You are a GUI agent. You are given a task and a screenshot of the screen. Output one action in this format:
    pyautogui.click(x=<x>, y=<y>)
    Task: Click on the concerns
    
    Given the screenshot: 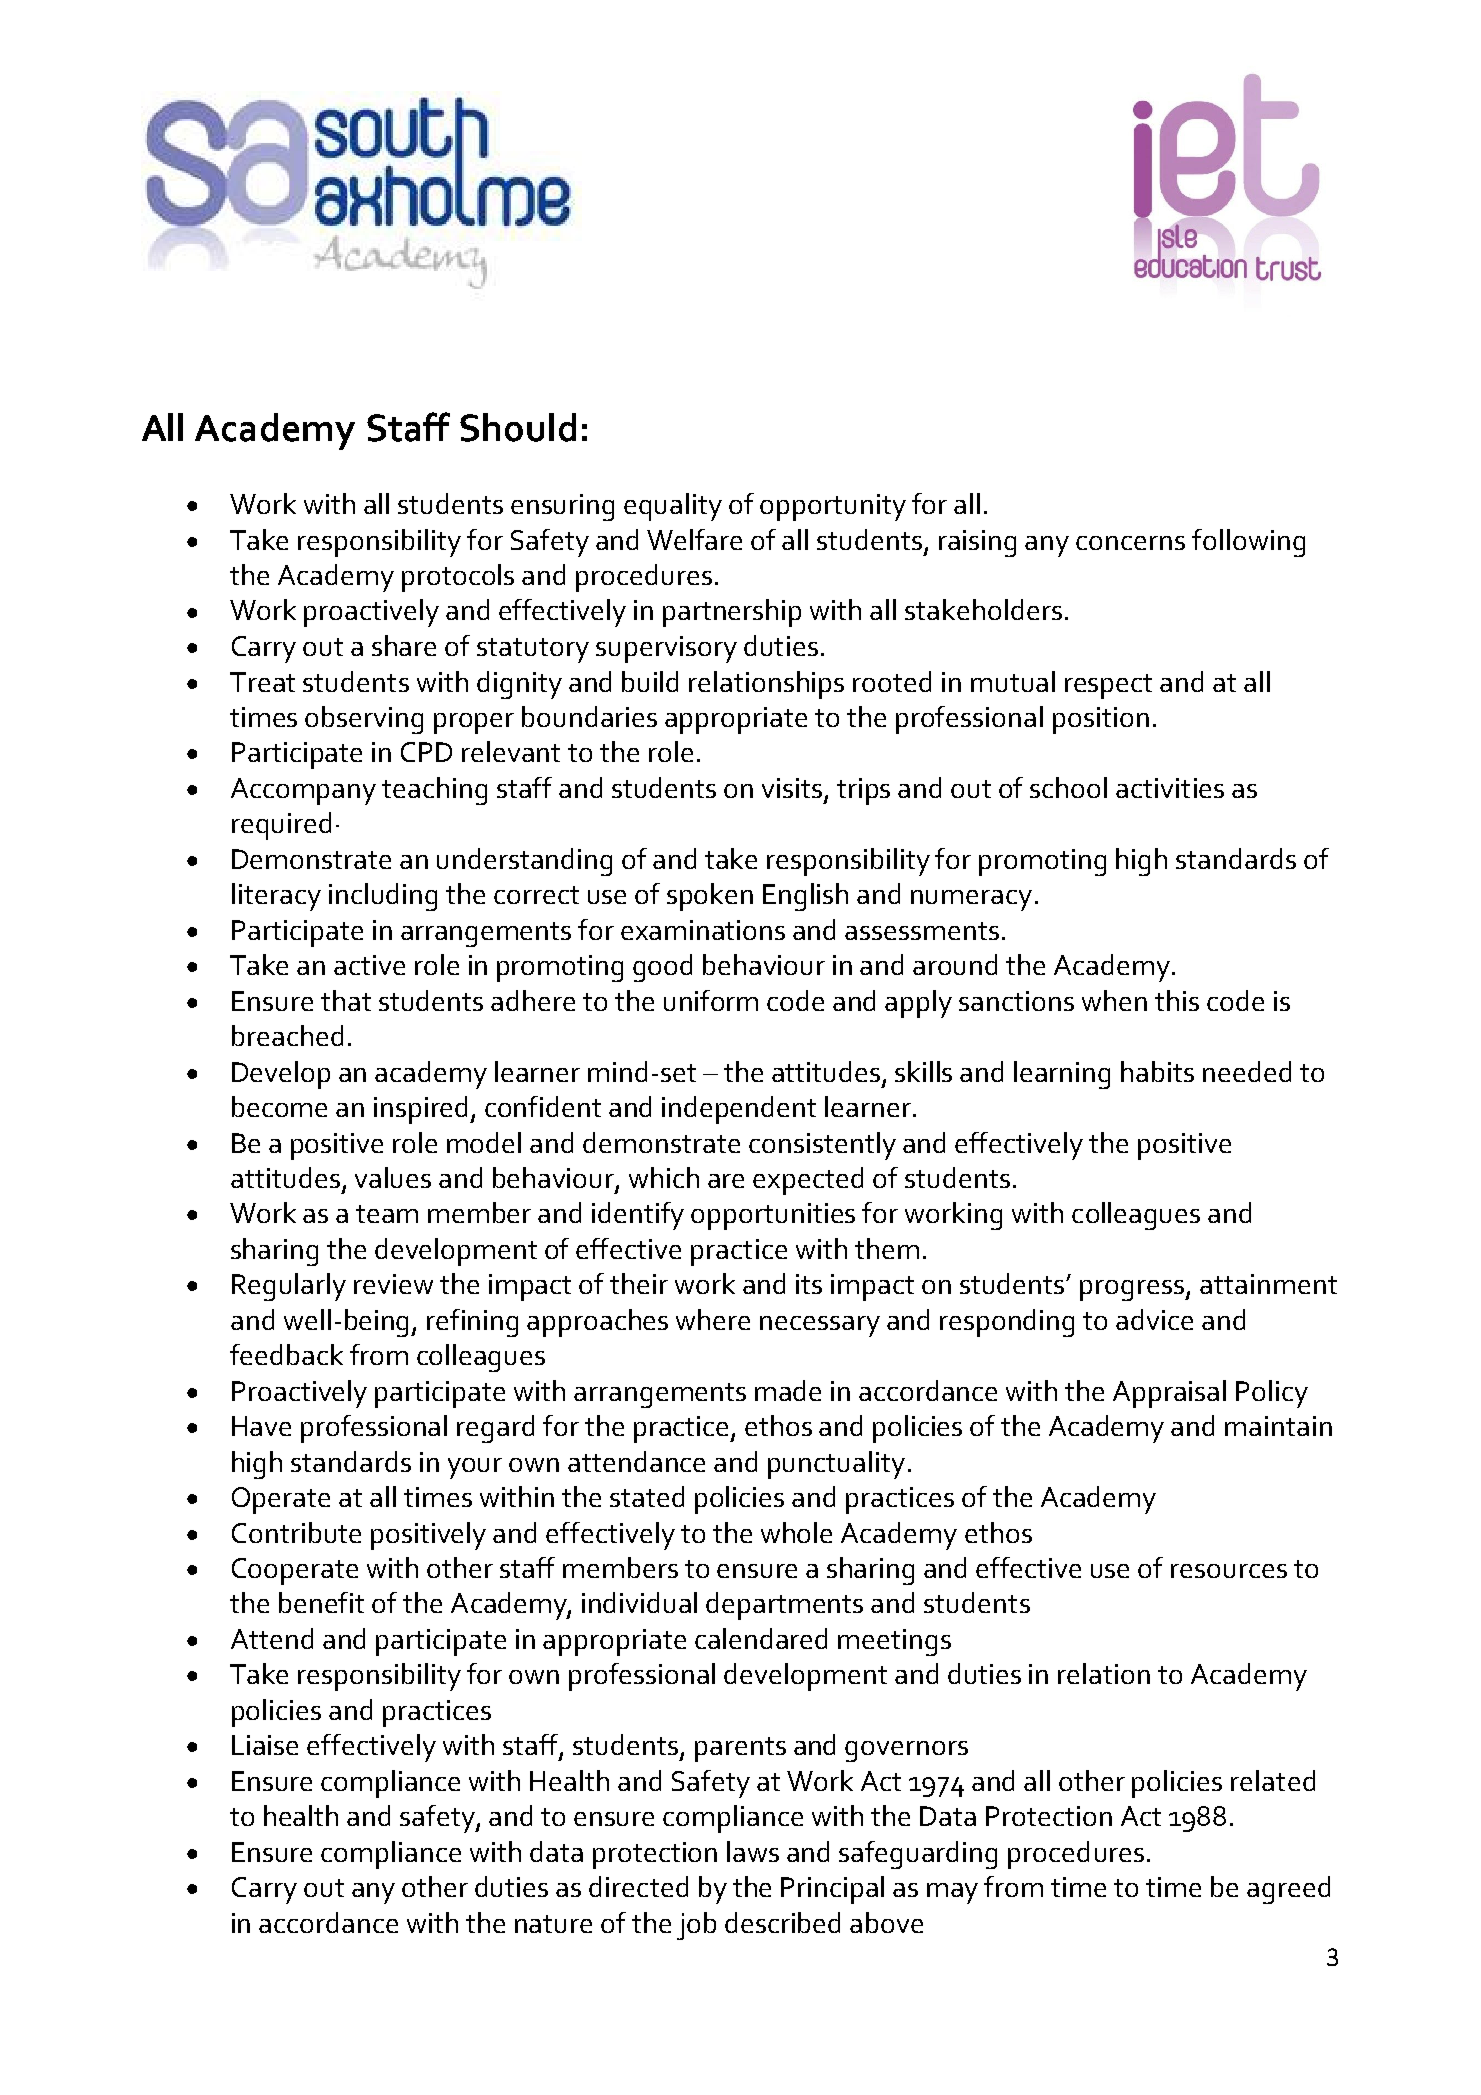 What is the action you would take?
    pyautogui.click(x=1130, y=543)
